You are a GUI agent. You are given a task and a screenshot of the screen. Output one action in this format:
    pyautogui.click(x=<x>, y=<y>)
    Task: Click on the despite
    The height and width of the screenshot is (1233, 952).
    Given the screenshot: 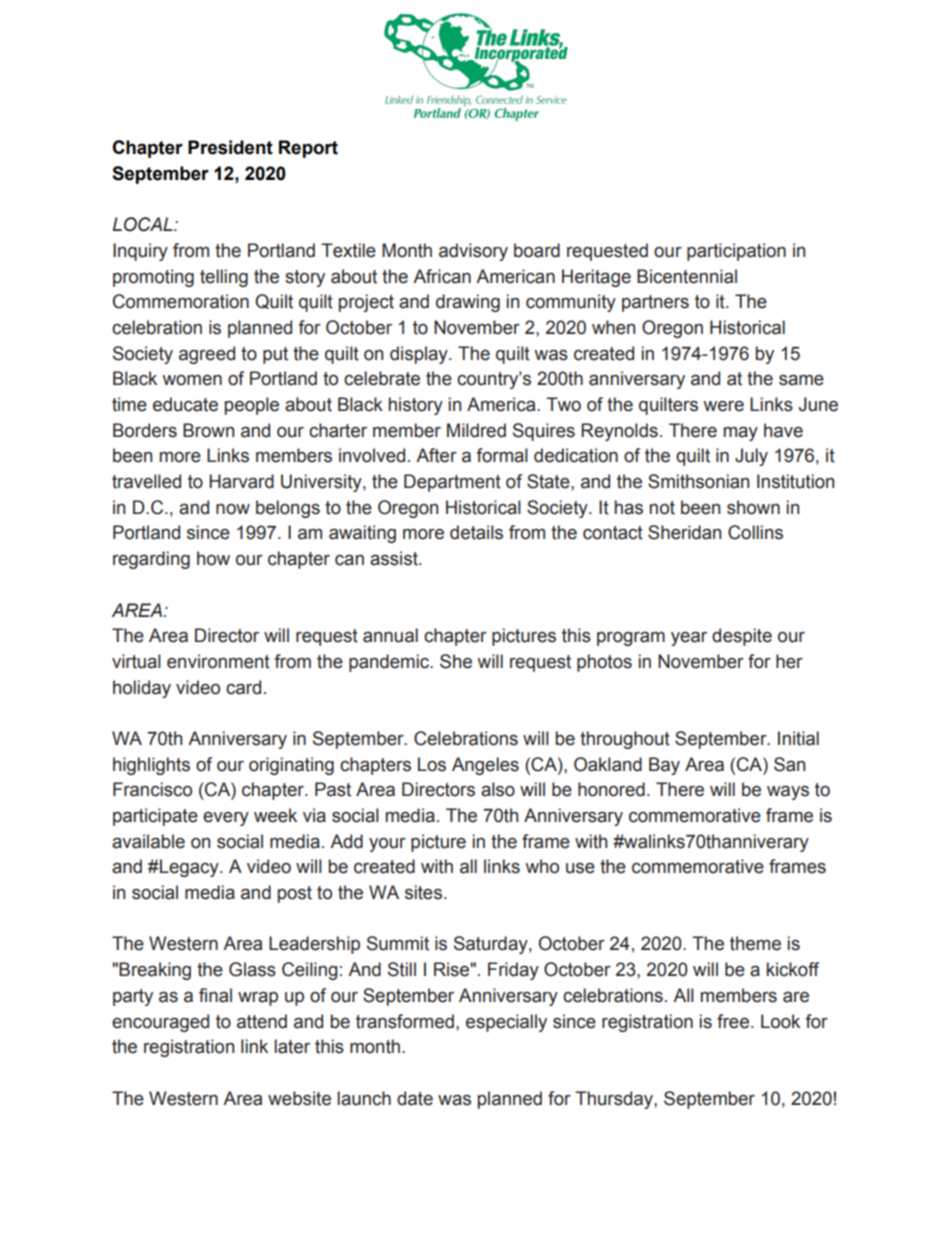 What is the action you would take?
    pyautogui.click(x=742, y=637)
